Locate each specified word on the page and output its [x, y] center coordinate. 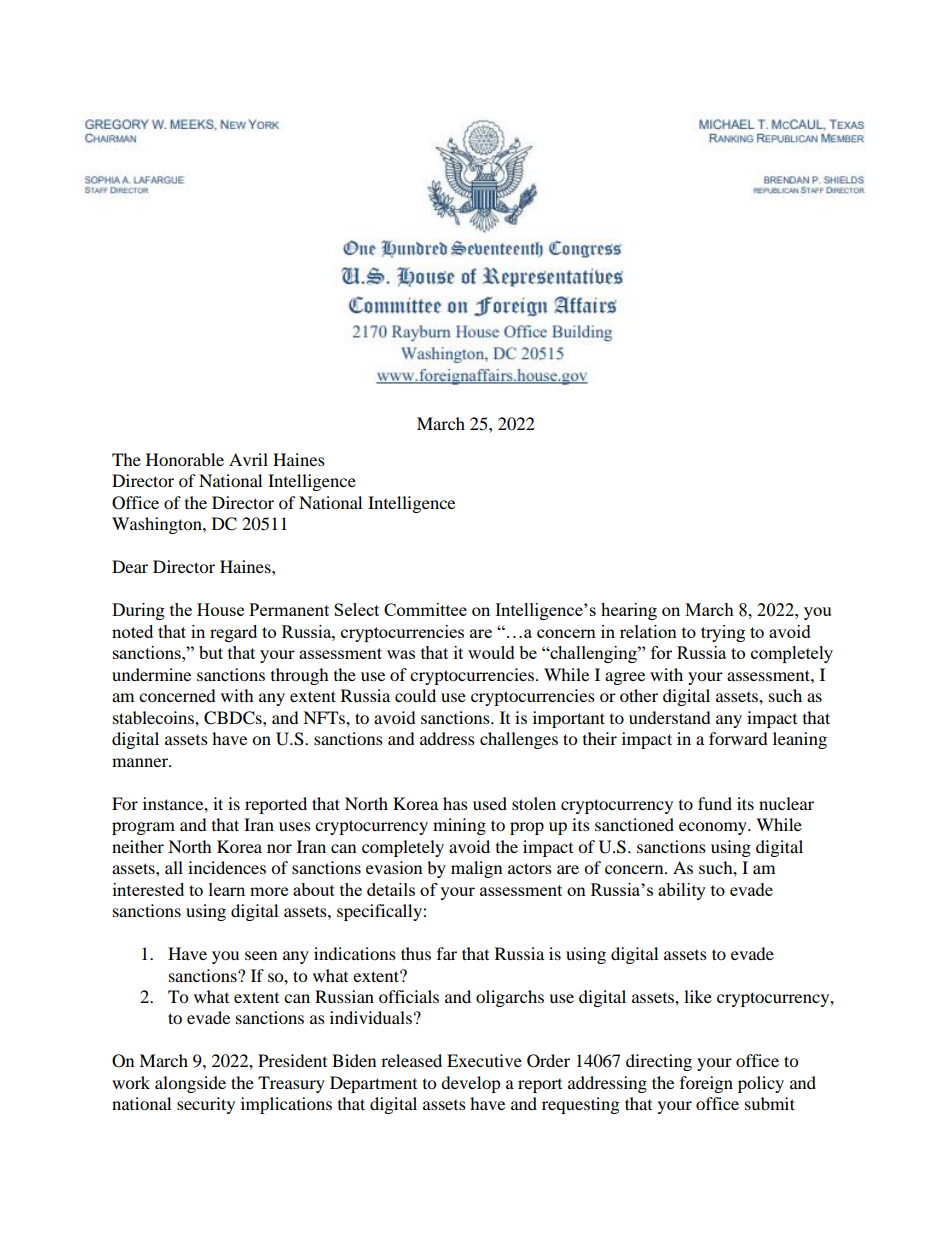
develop [471, 1084]
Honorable [185, 459]
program [143, 828]
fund [715, 803]
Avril [248, 459]
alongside [190, 1084]
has [455, 803]
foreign [706, 1084]
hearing [629, 611]
